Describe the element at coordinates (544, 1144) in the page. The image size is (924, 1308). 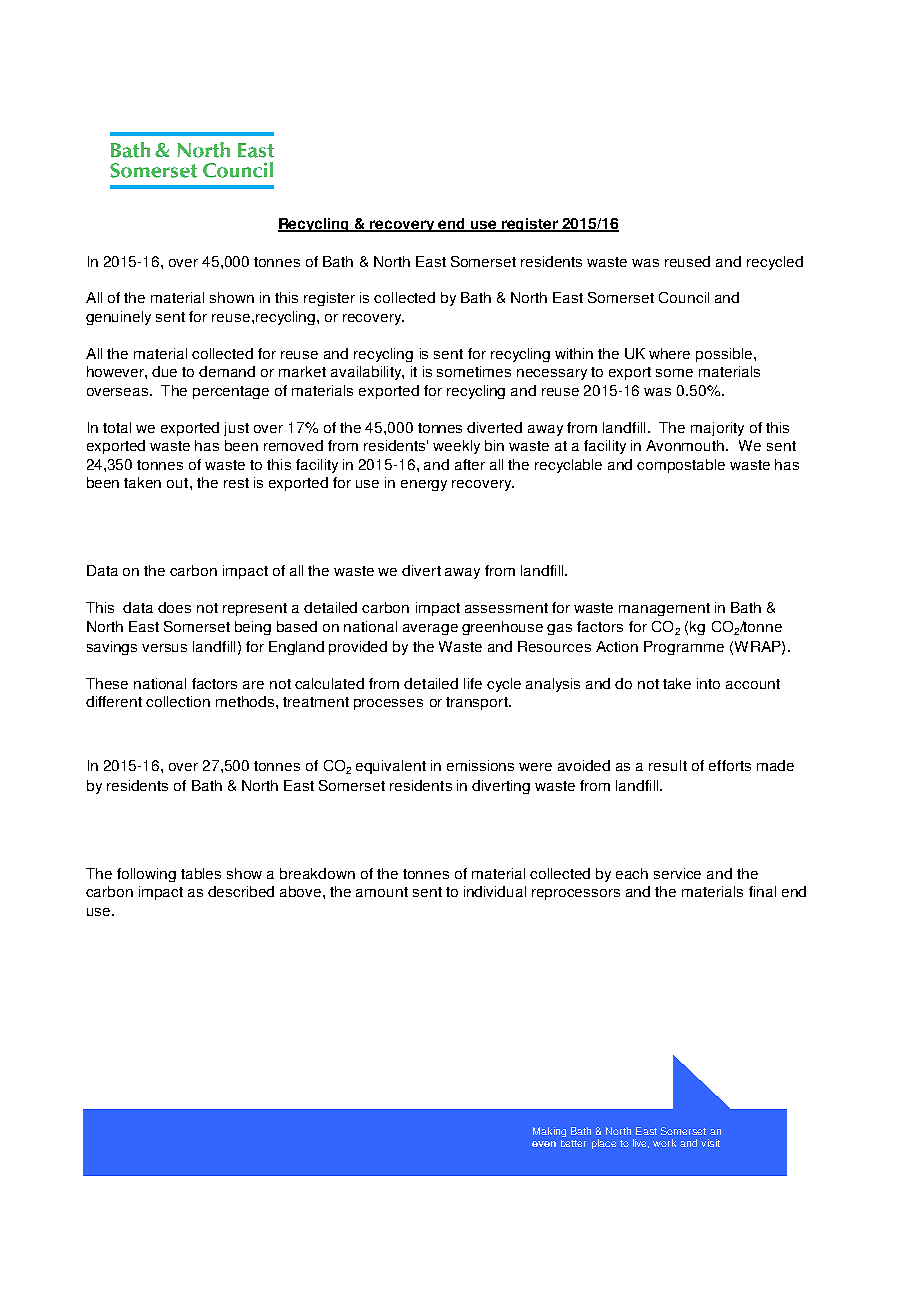
I see `even` at that location.
